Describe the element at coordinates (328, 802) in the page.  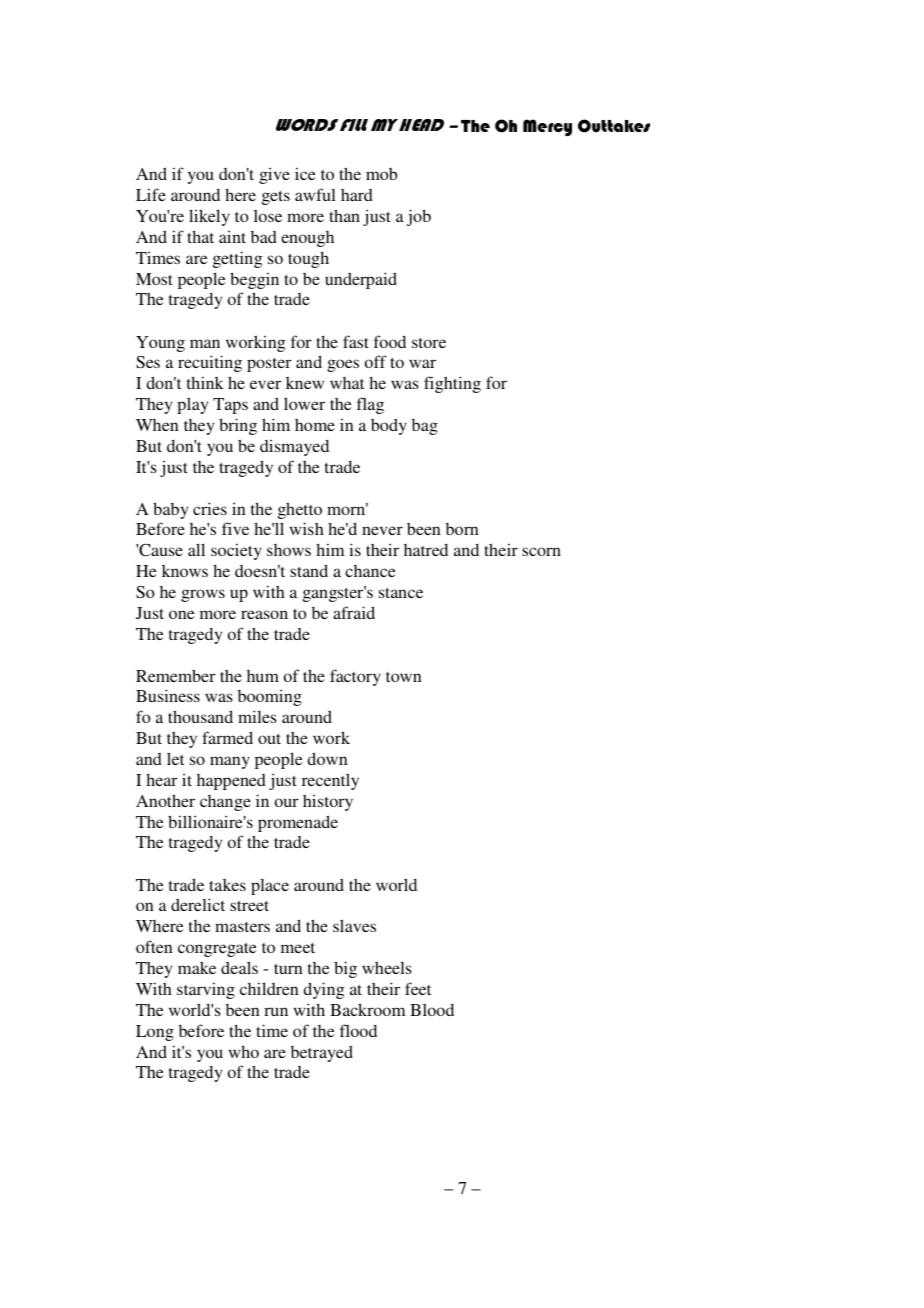
I see `history` at that location.
